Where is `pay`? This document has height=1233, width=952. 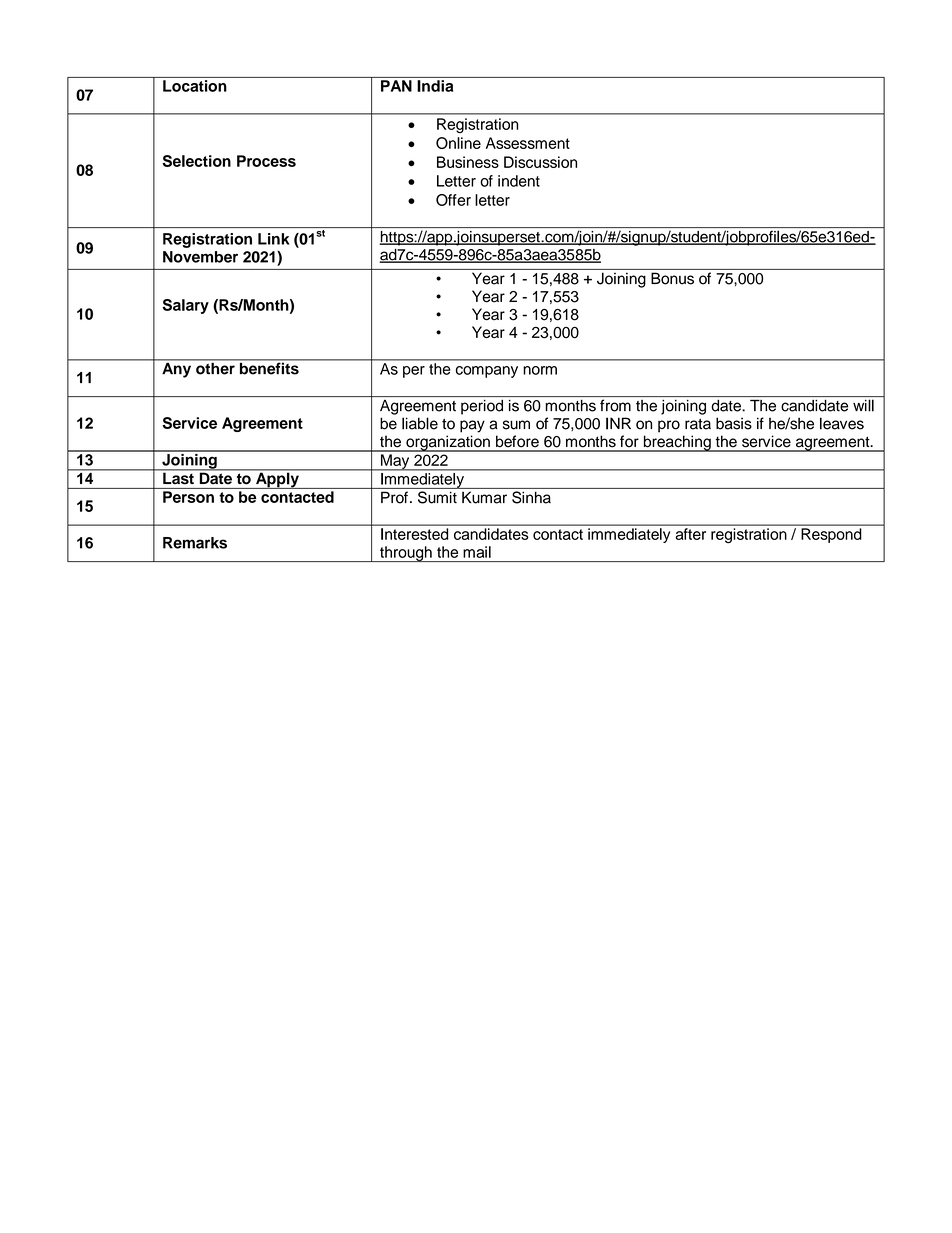
pay is located at coordinates (472, 426).
